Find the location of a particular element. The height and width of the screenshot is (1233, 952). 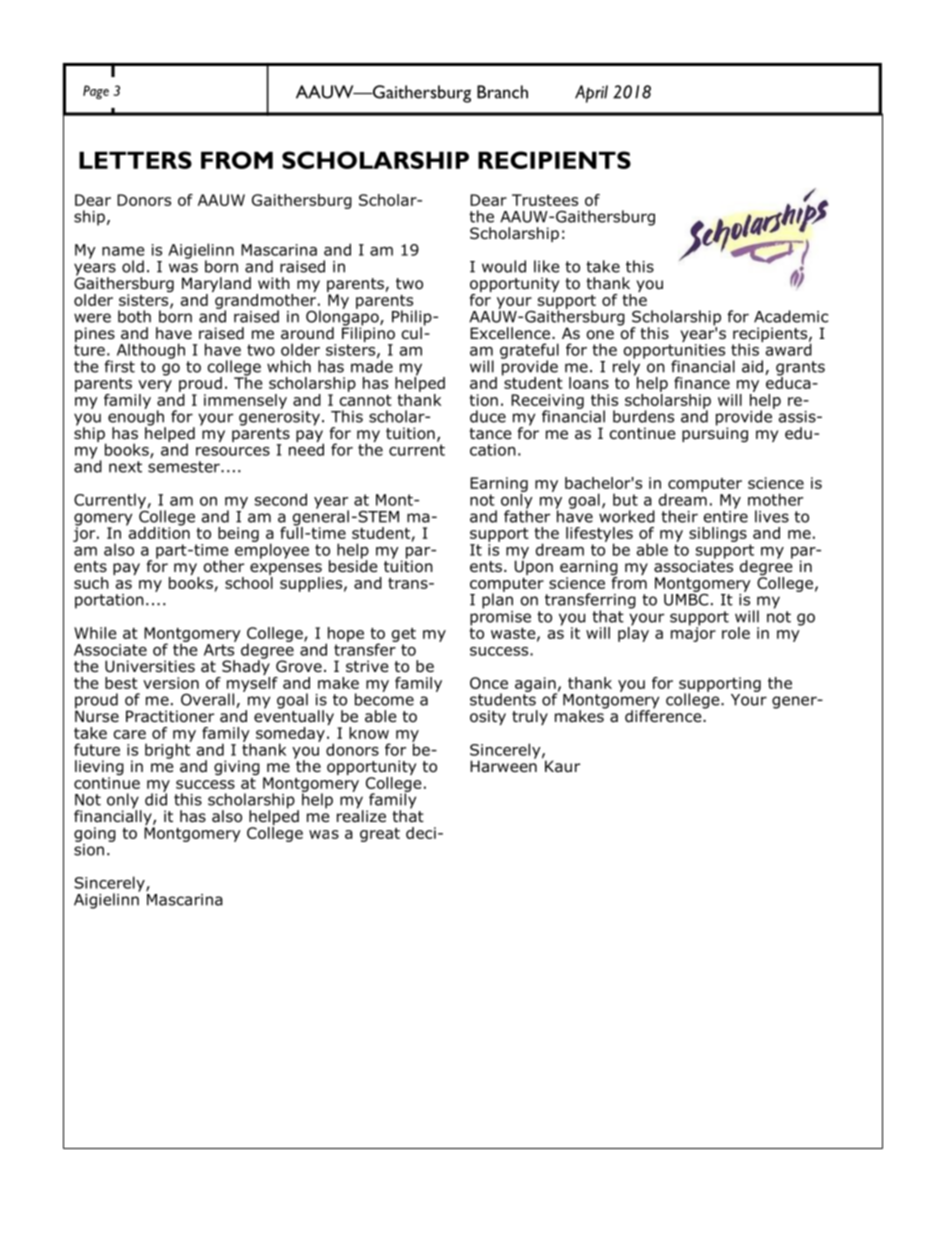

Page is located at coordinates (96, 92).
